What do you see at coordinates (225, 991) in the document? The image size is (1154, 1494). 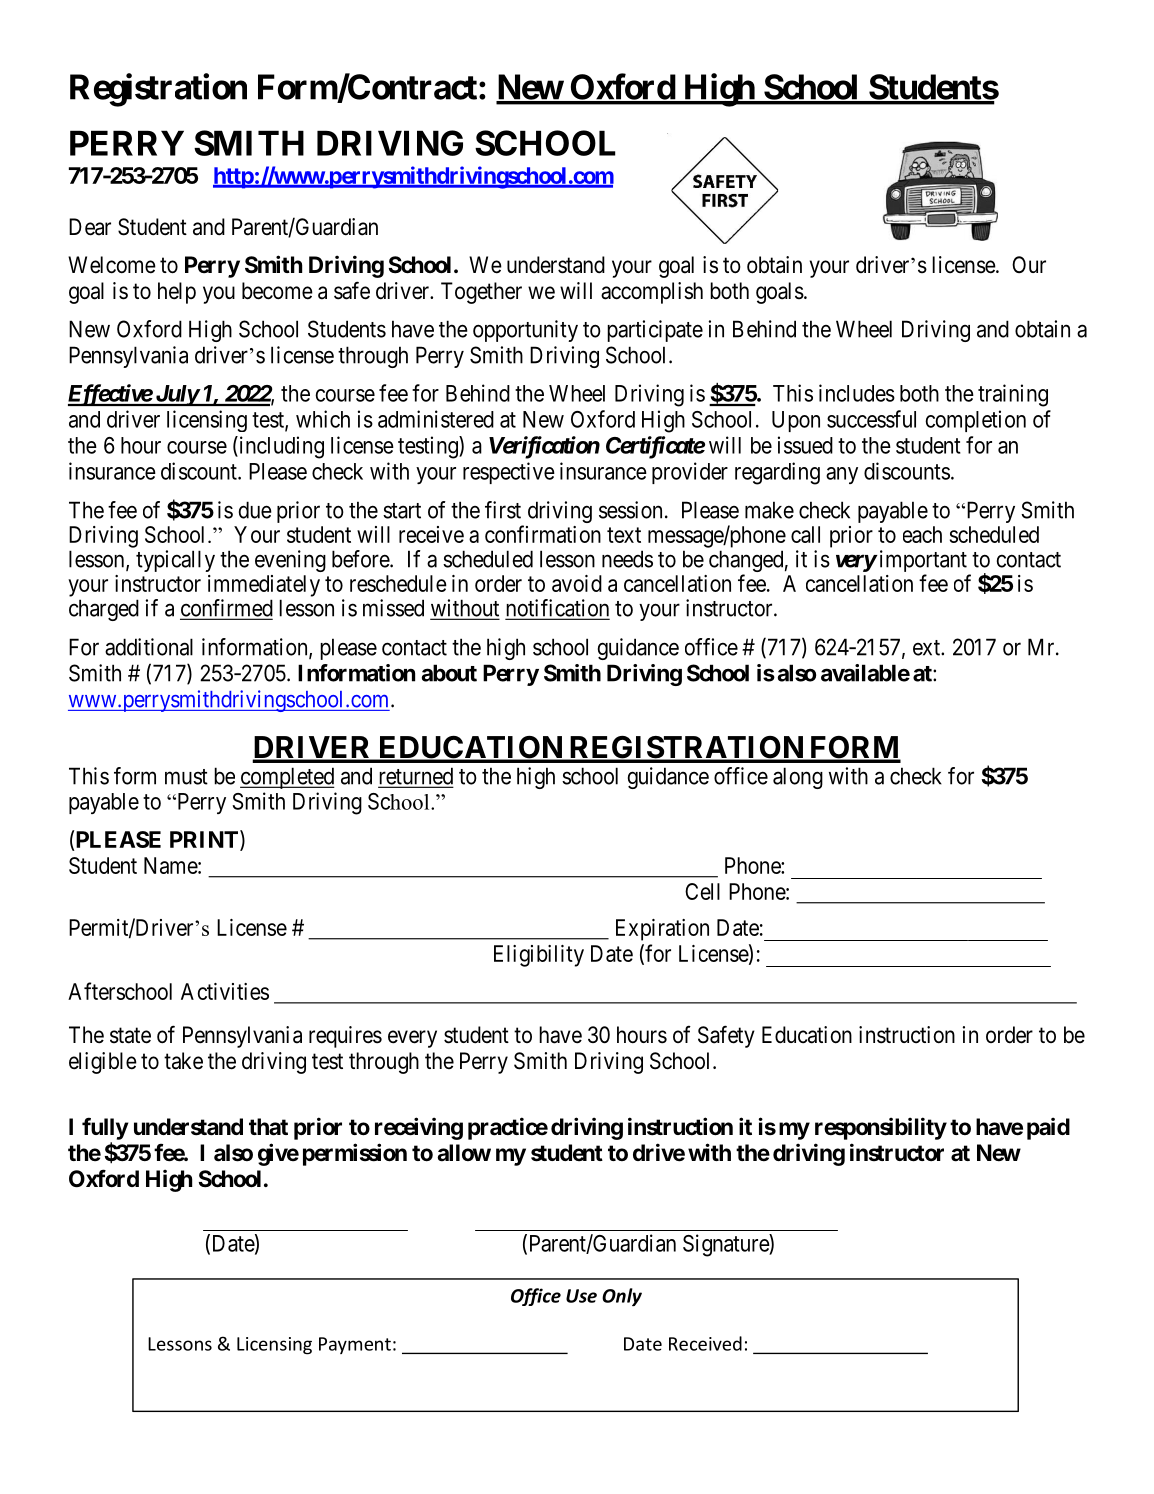 I see `Activities` at bounding box center [225, 991].
